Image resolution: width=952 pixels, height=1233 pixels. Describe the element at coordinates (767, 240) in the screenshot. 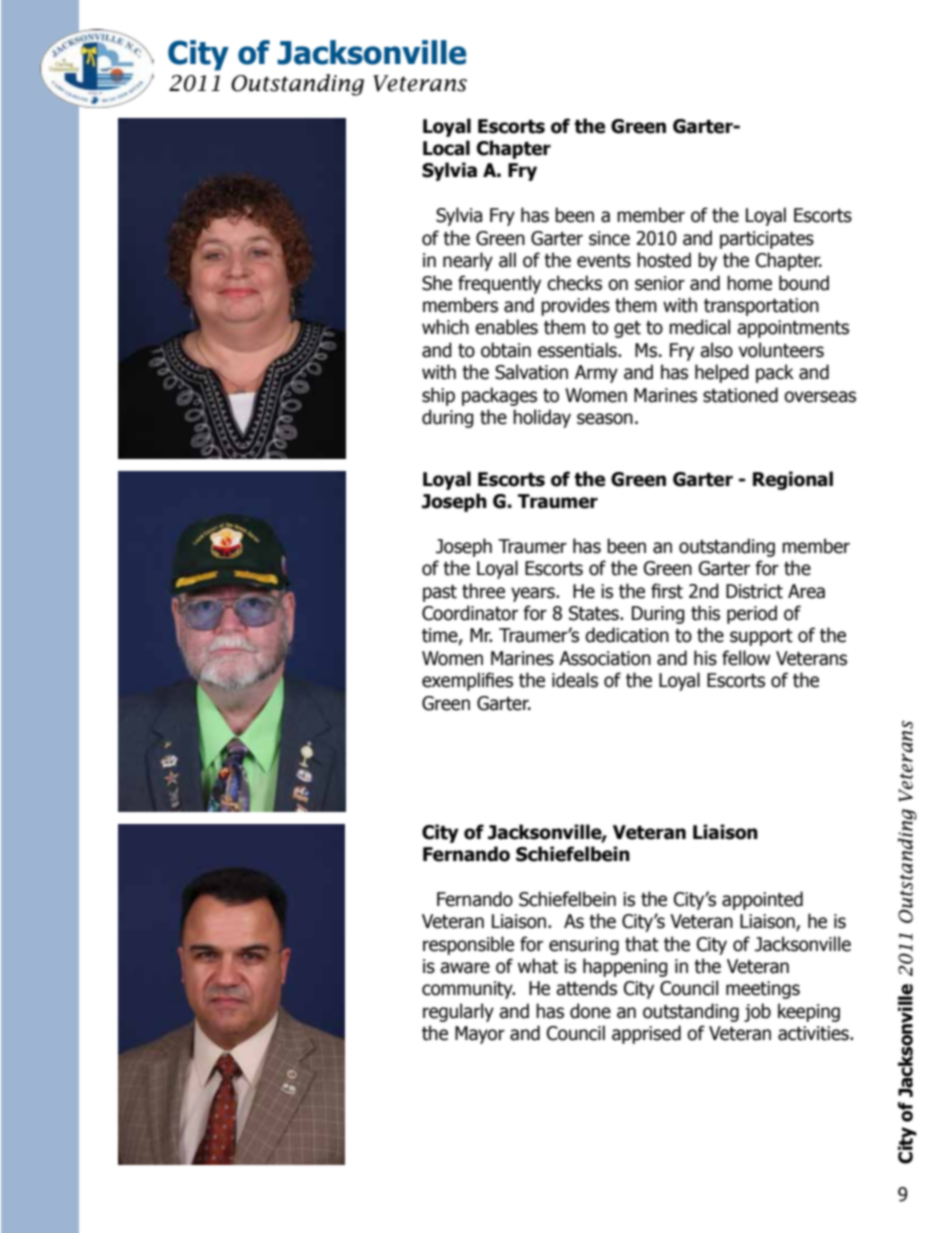

I see `participates` at that location.
